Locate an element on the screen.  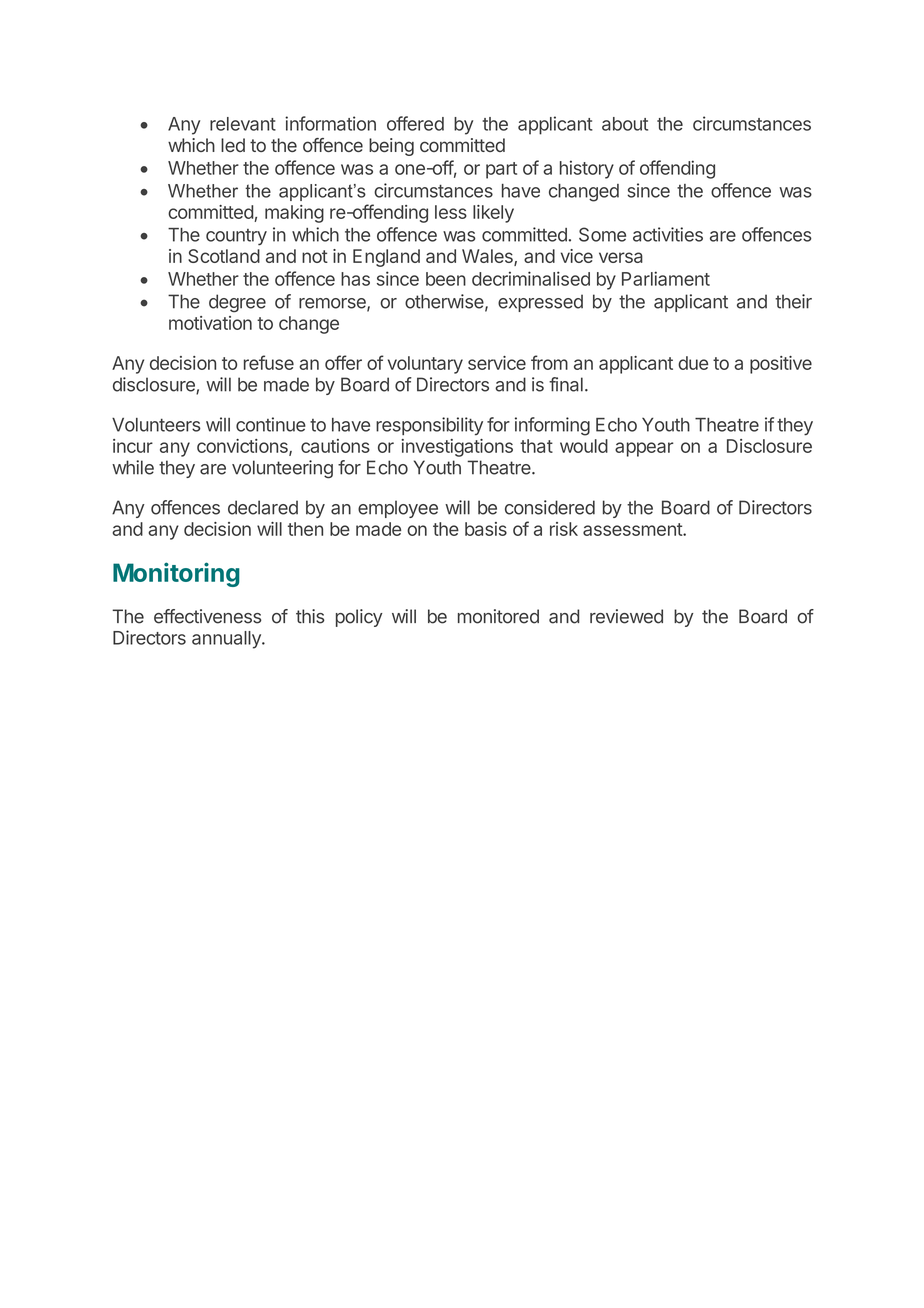
effectiveness is located at coordinates (208, 616).
